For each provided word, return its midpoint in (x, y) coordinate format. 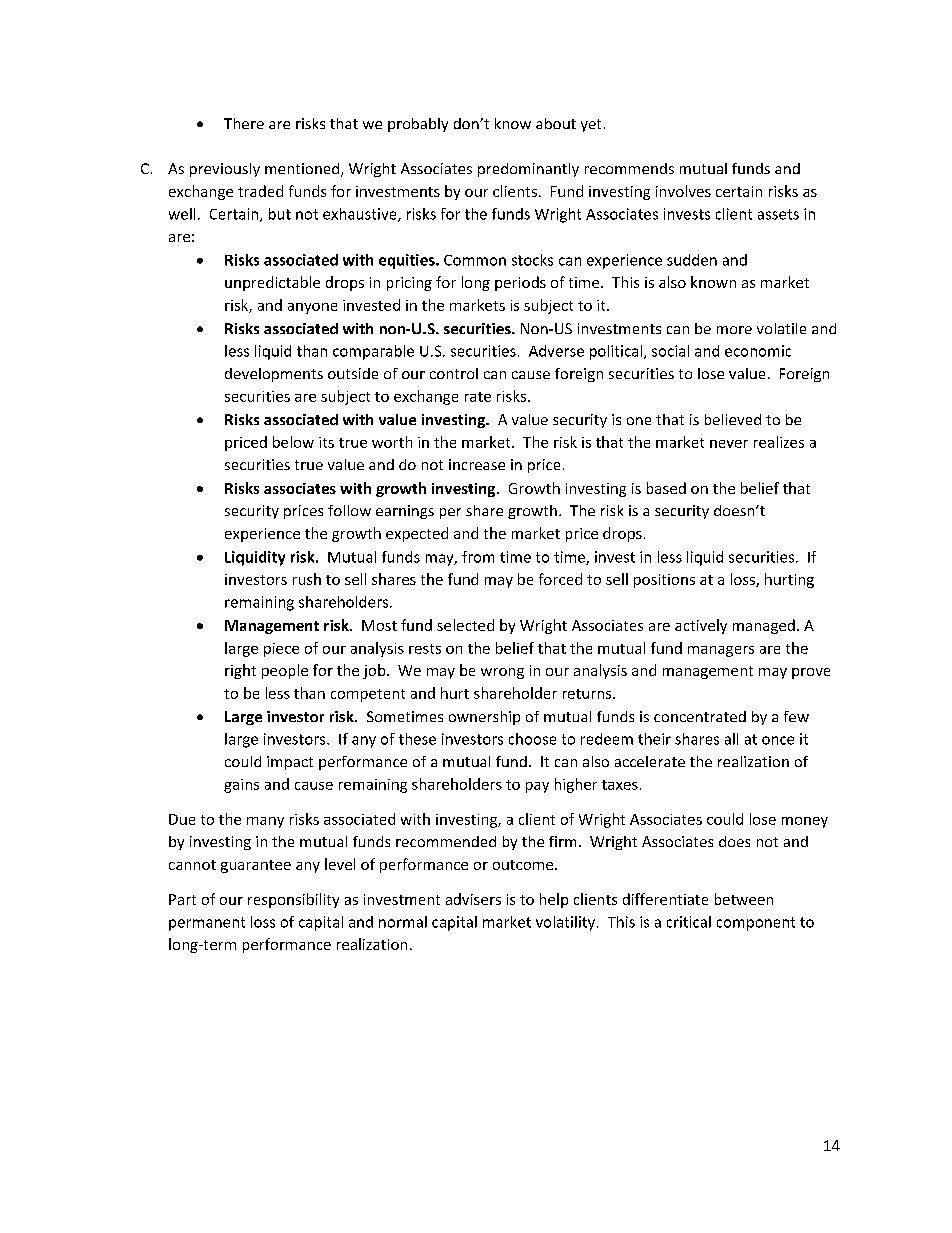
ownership (484, 718)
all (731, 739)
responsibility (293, 900)
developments (274, 375)
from (478, 557)
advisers (473, 899)
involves (683, 191)
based (666, 488)
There (244, 123)
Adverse (556, 351)
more (734, 330)
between (744, 899)
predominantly (528, 170)
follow (349, 510)
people (285, 671)
